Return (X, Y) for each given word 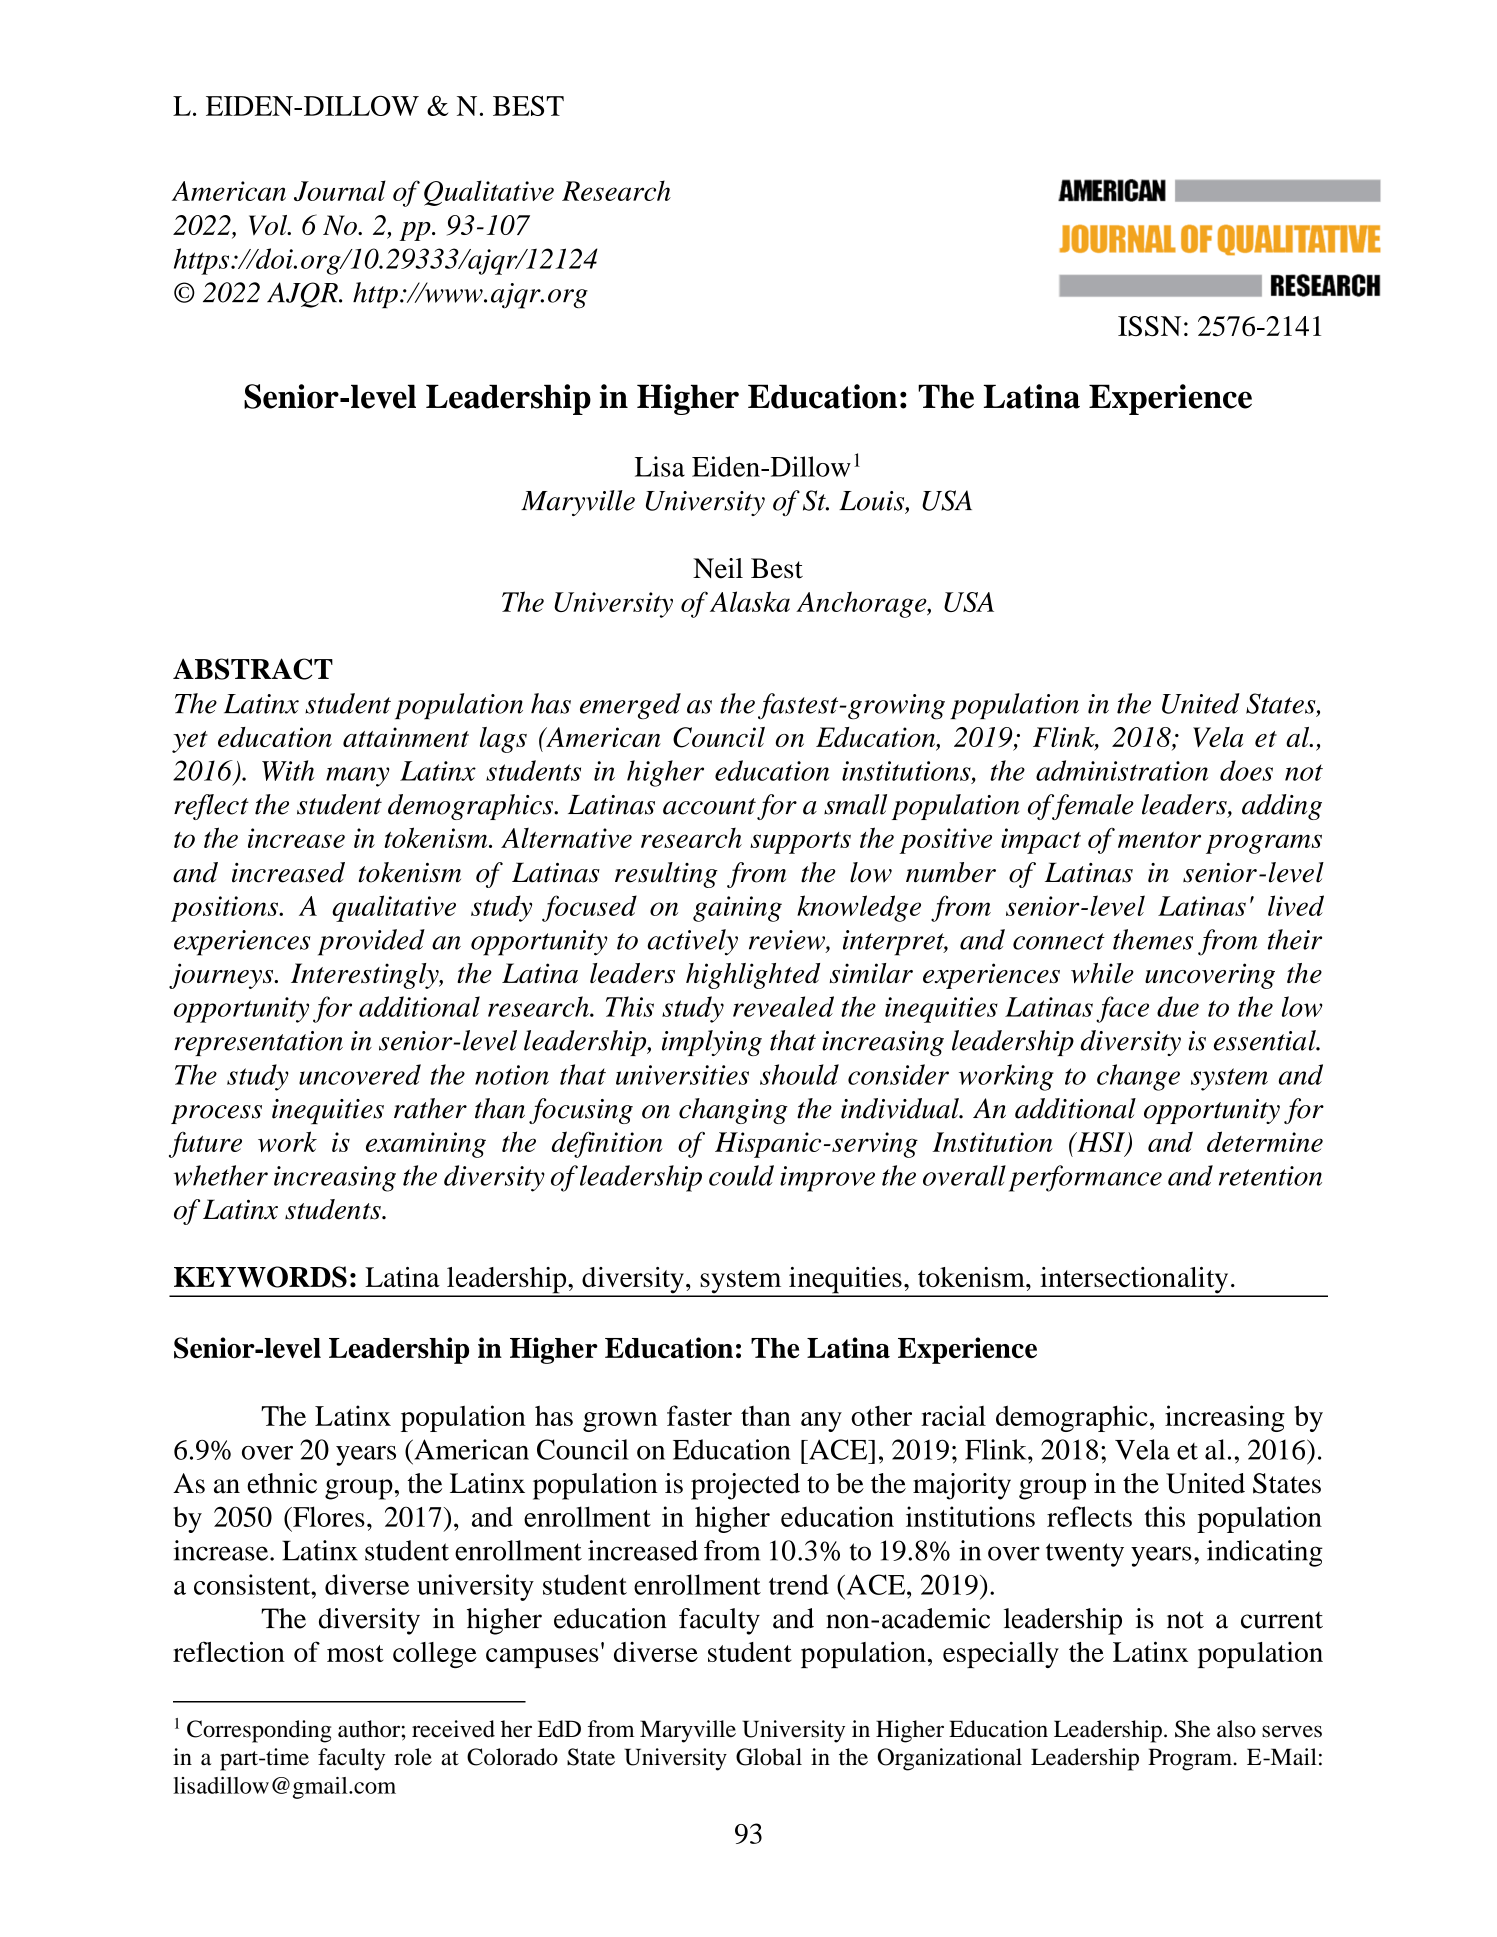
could (741, 1175)
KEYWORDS (260, 1277)
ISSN (1149, 326)
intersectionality (1134, 1281)
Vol (269, 225)
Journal (340, 190)
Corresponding (259, 1731)
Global (769, 1757)
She (1192, 1729)
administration (1122, 770)
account (709, 806)
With (288, 770)
